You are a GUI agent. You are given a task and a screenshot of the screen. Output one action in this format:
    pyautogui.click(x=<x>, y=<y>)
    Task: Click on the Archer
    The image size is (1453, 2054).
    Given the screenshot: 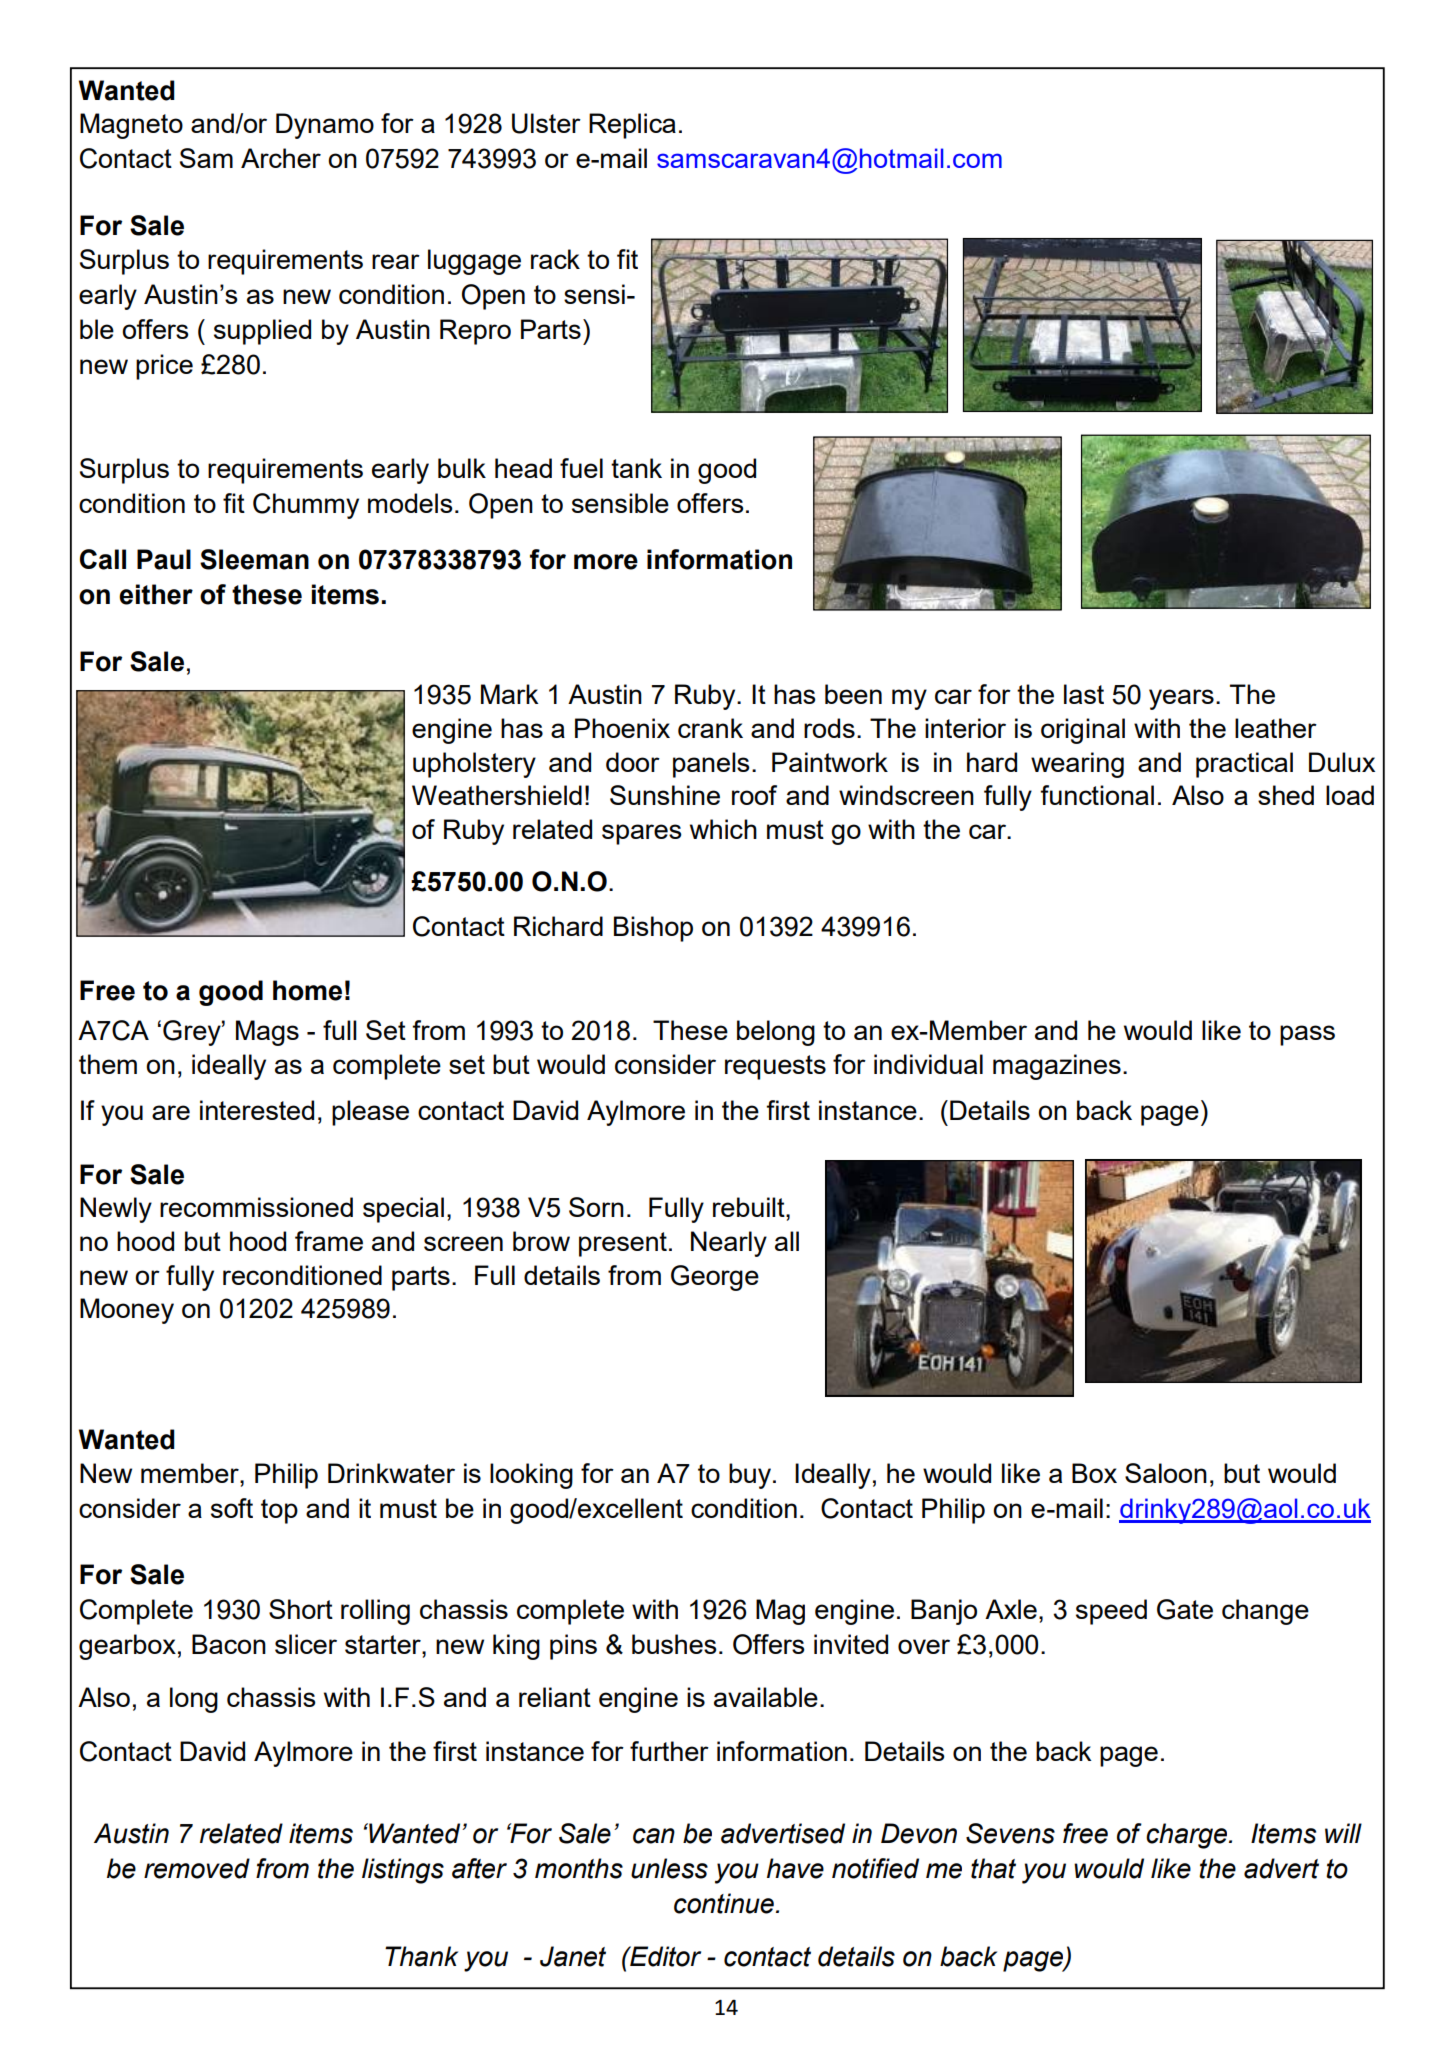 What is the action you would take?
    pyautogui.click(x=281, y=158)
